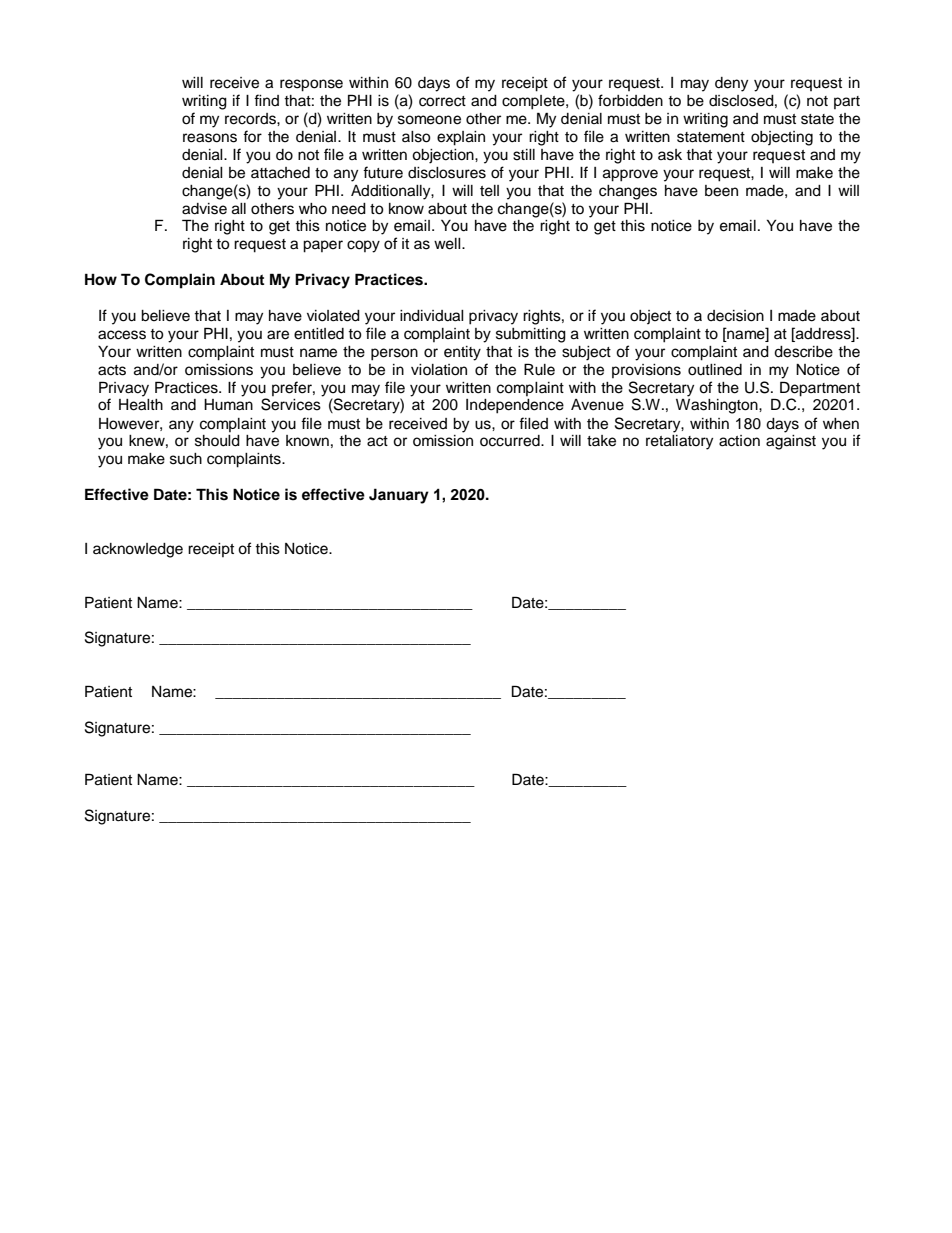  What do you see at coordinates (266, 100) in the screenshot?
I see `find` at bounding box center [266, 100].
